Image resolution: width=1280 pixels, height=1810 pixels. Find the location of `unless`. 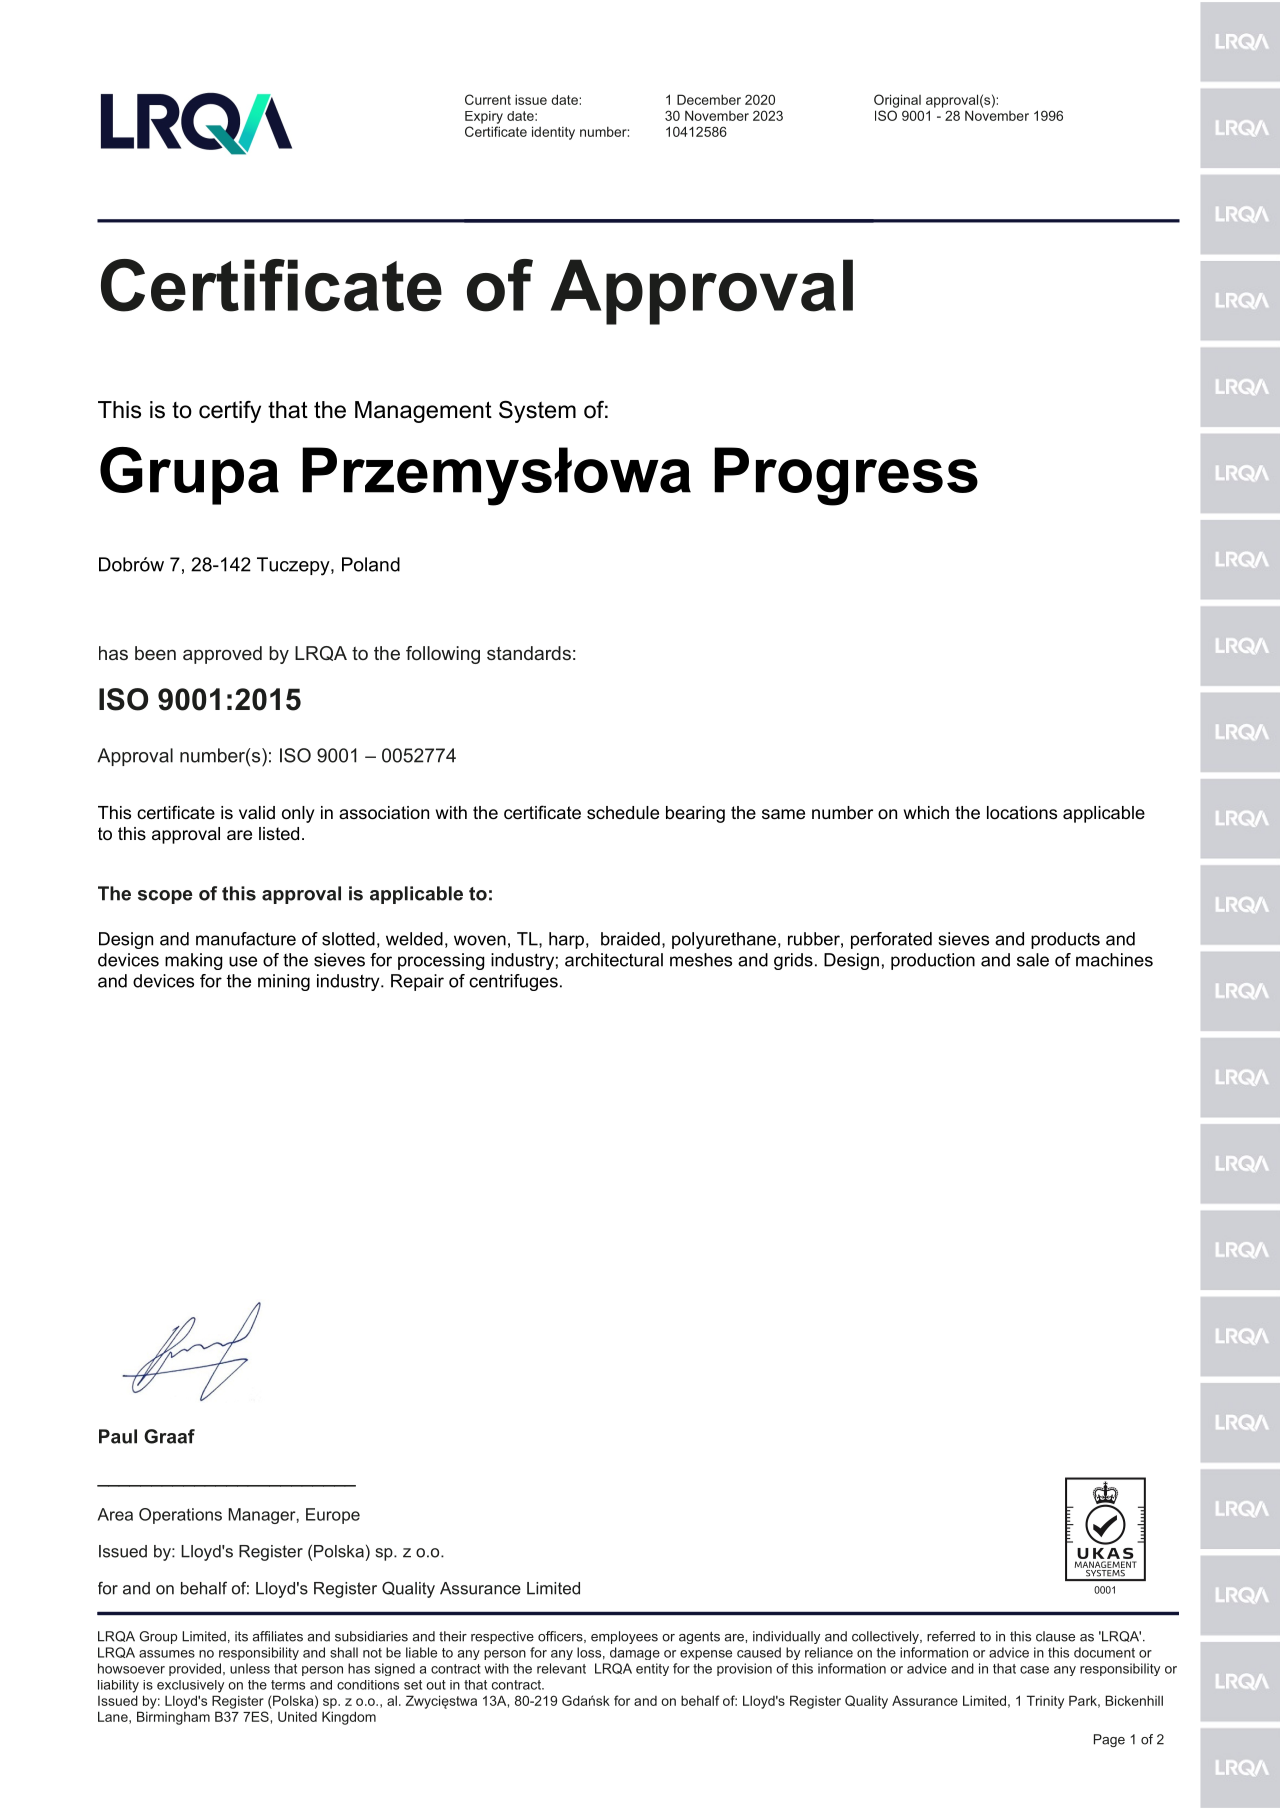

unless is located at coordinates (250, 1668).
